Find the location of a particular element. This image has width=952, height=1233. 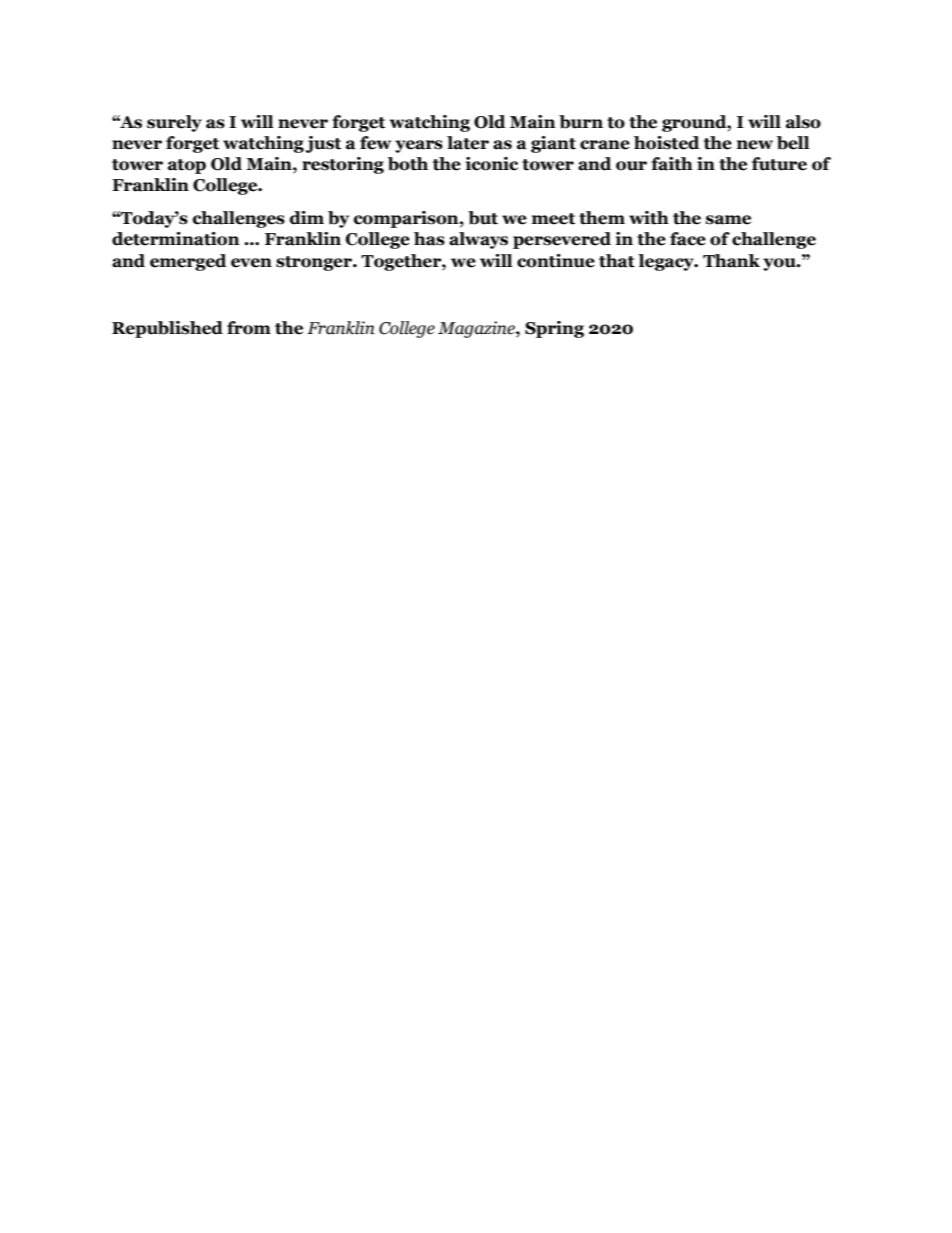

later is located at coordinates (468, 143).
